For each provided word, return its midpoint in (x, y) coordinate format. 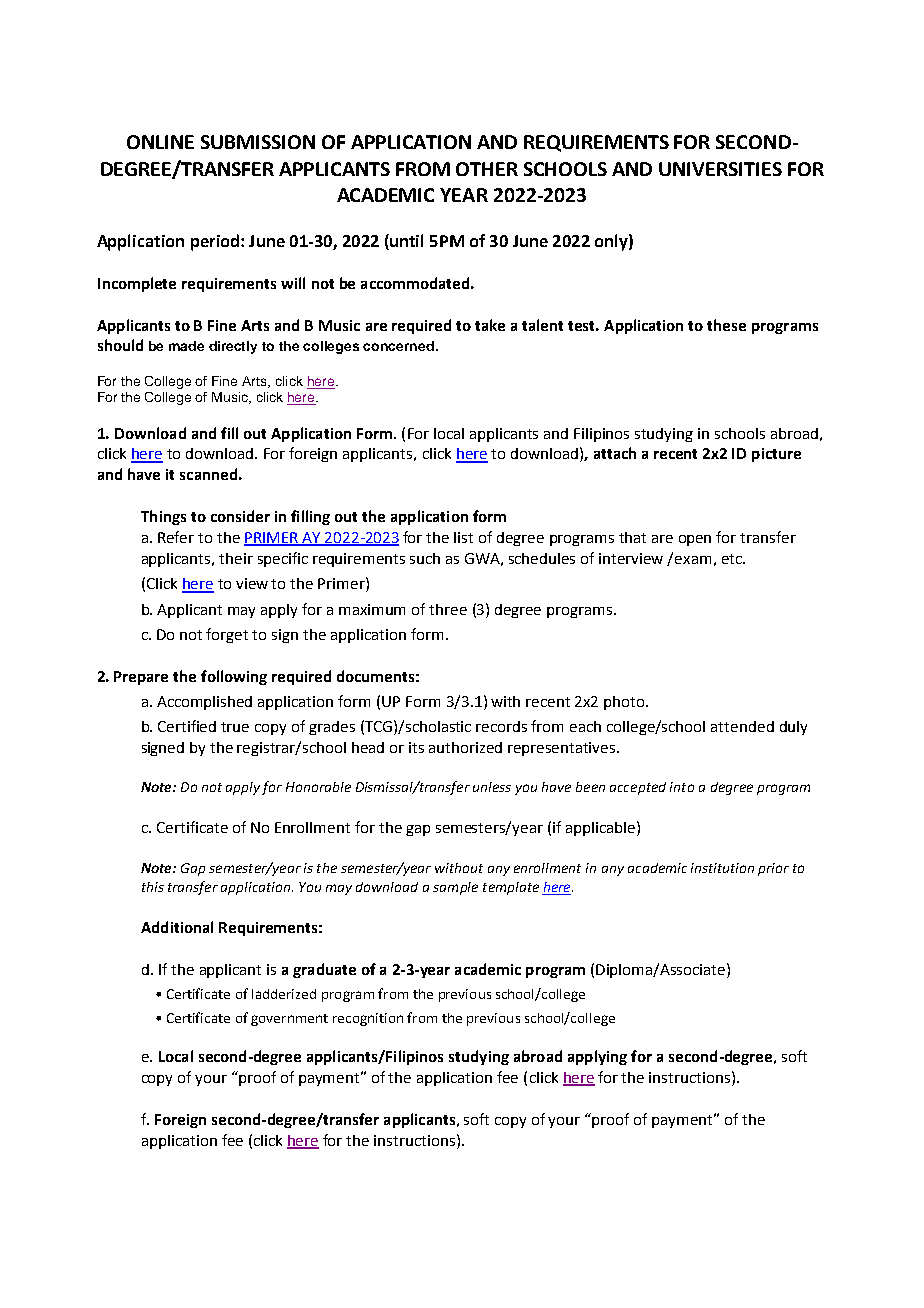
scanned (208, 474)
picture (776, 455)
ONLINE (160, 142)
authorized (465, 747)
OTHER (487, 169)
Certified (187, 726)
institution (722, 868)
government (289, 1020)
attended (742, 726)
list (463, 537)
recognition (368, 1019)
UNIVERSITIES (720, 169)
